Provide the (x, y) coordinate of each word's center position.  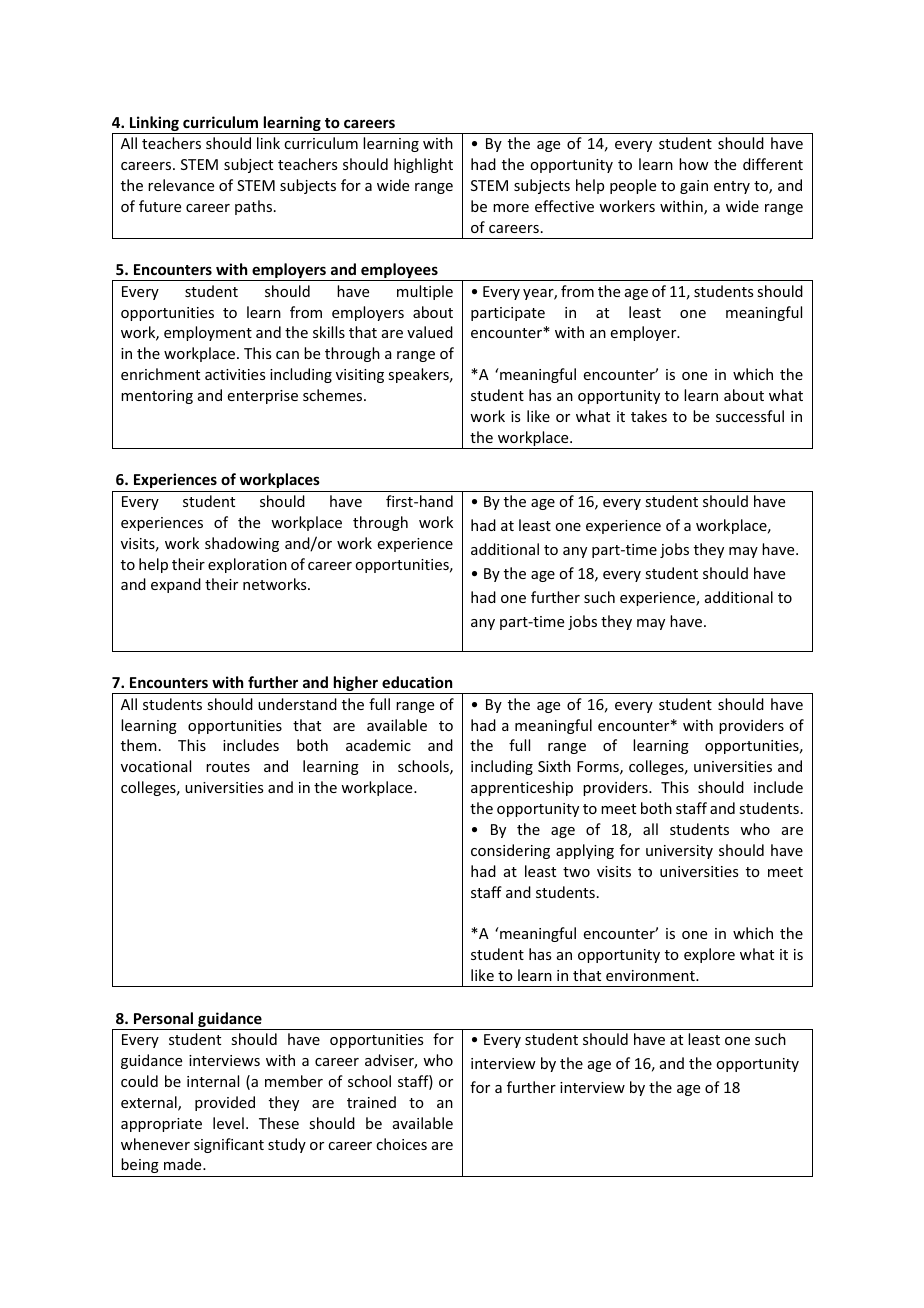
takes (649, 416)
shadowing (242, 544)
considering (510, 851)
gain (694, 187)
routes (228, 767)
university (679, 852)
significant (229, 1145)
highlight (423, 165)
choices (401, 1144)
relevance (181, 185)
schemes (334, 395)
